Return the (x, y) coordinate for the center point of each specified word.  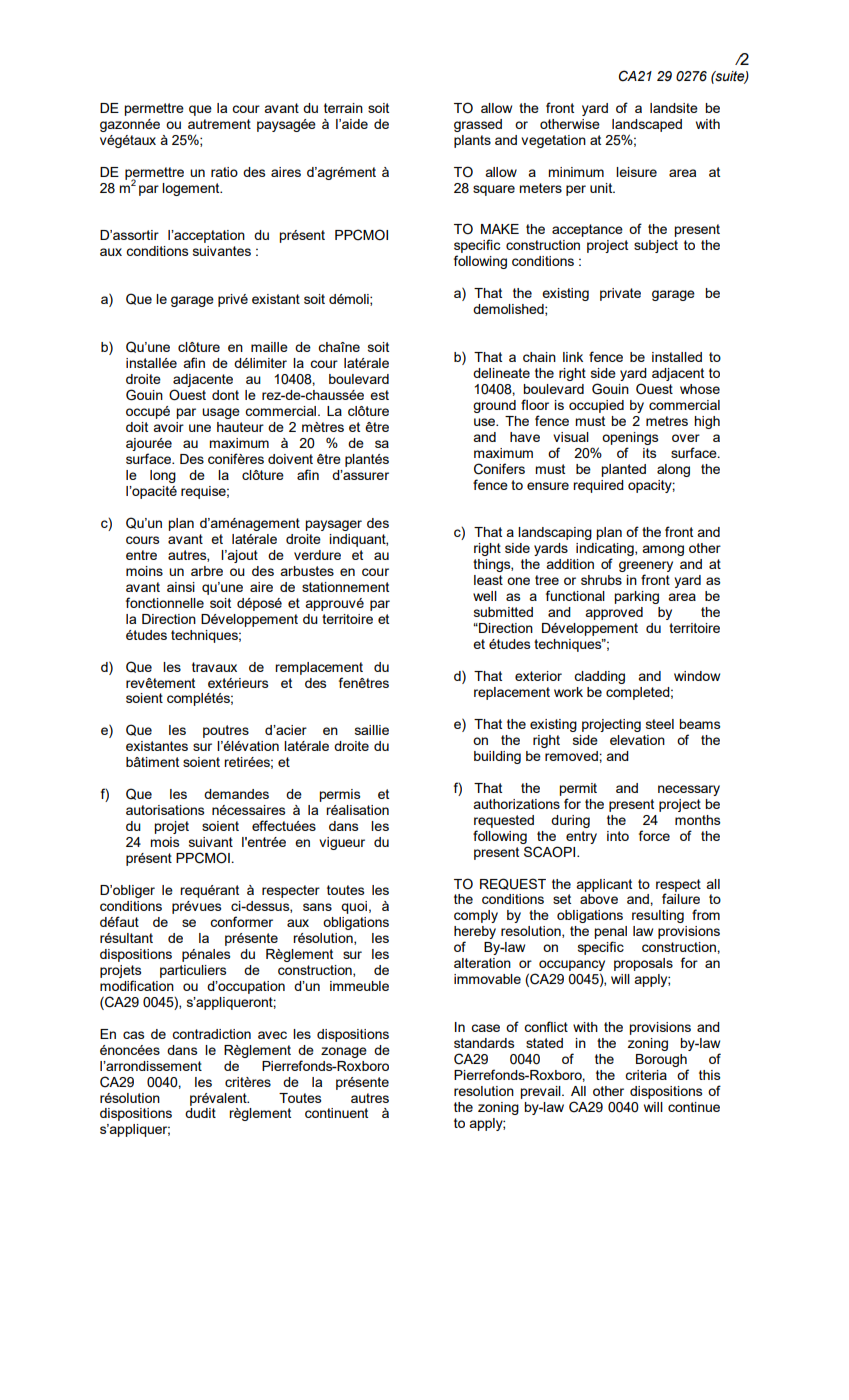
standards (484, 1043)
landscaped (647, 125)
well (485, 596)
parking (636, 597)
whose (700, 389)
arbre (207, 571)
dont (225, 395)
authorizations (516, 804)
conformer (241, 921)
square (494, 190)
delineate (501, 373)
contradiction (211, 1034)
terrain (343, 108)
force (654, 835)
